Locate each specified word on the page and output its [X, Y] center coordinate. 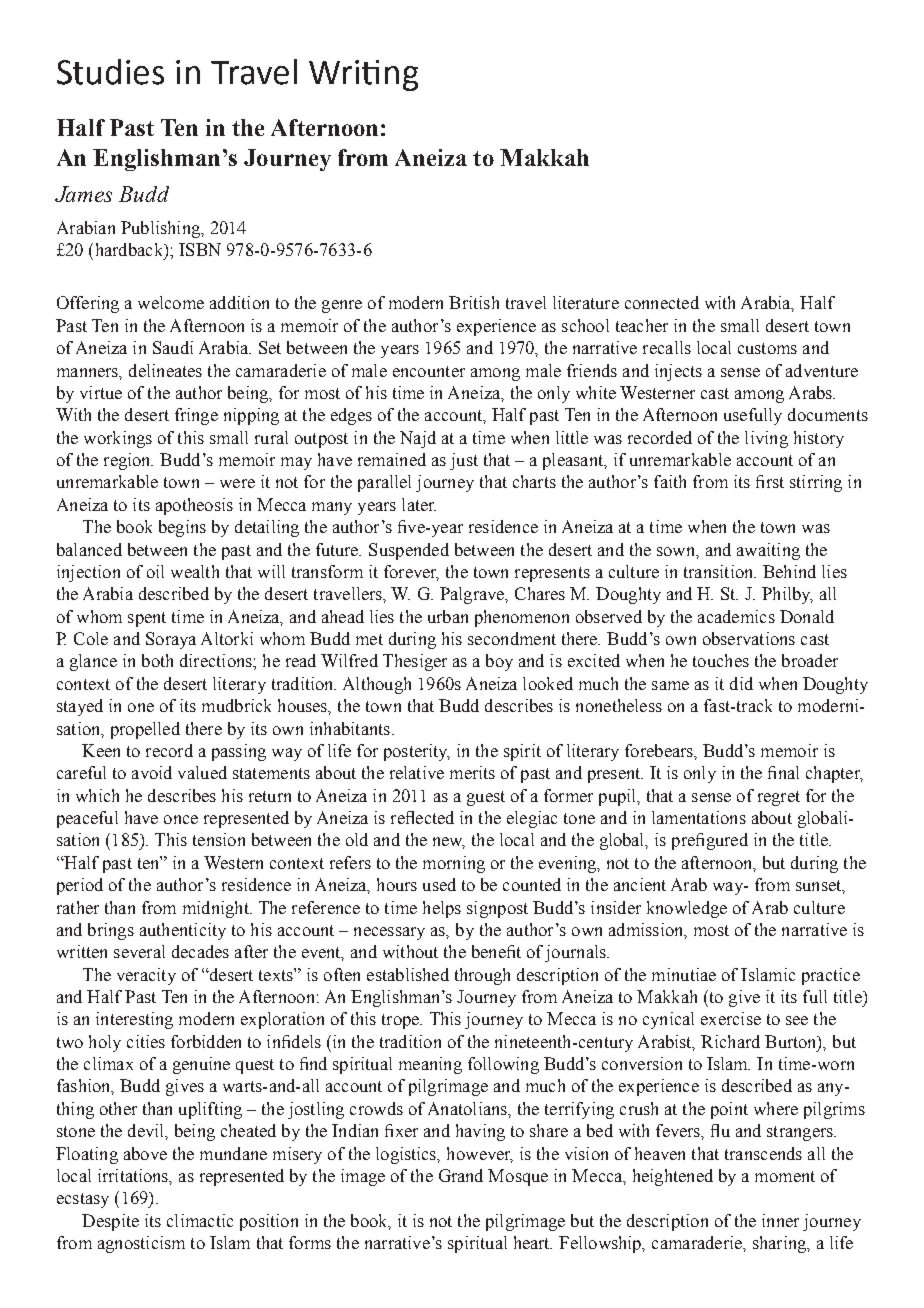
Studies [110, 72]
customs [767, 348]
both [157, 660]
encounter [429, 371]
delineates [165, 370]
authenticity [183, 931]
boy [499, 662]
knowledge [687, 909]
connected [662, 302]
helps [442, 909]
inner [780, 1220]
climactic [200, 1220]
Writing [363, 75]
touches [721, 660]
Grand [461, 1175]
